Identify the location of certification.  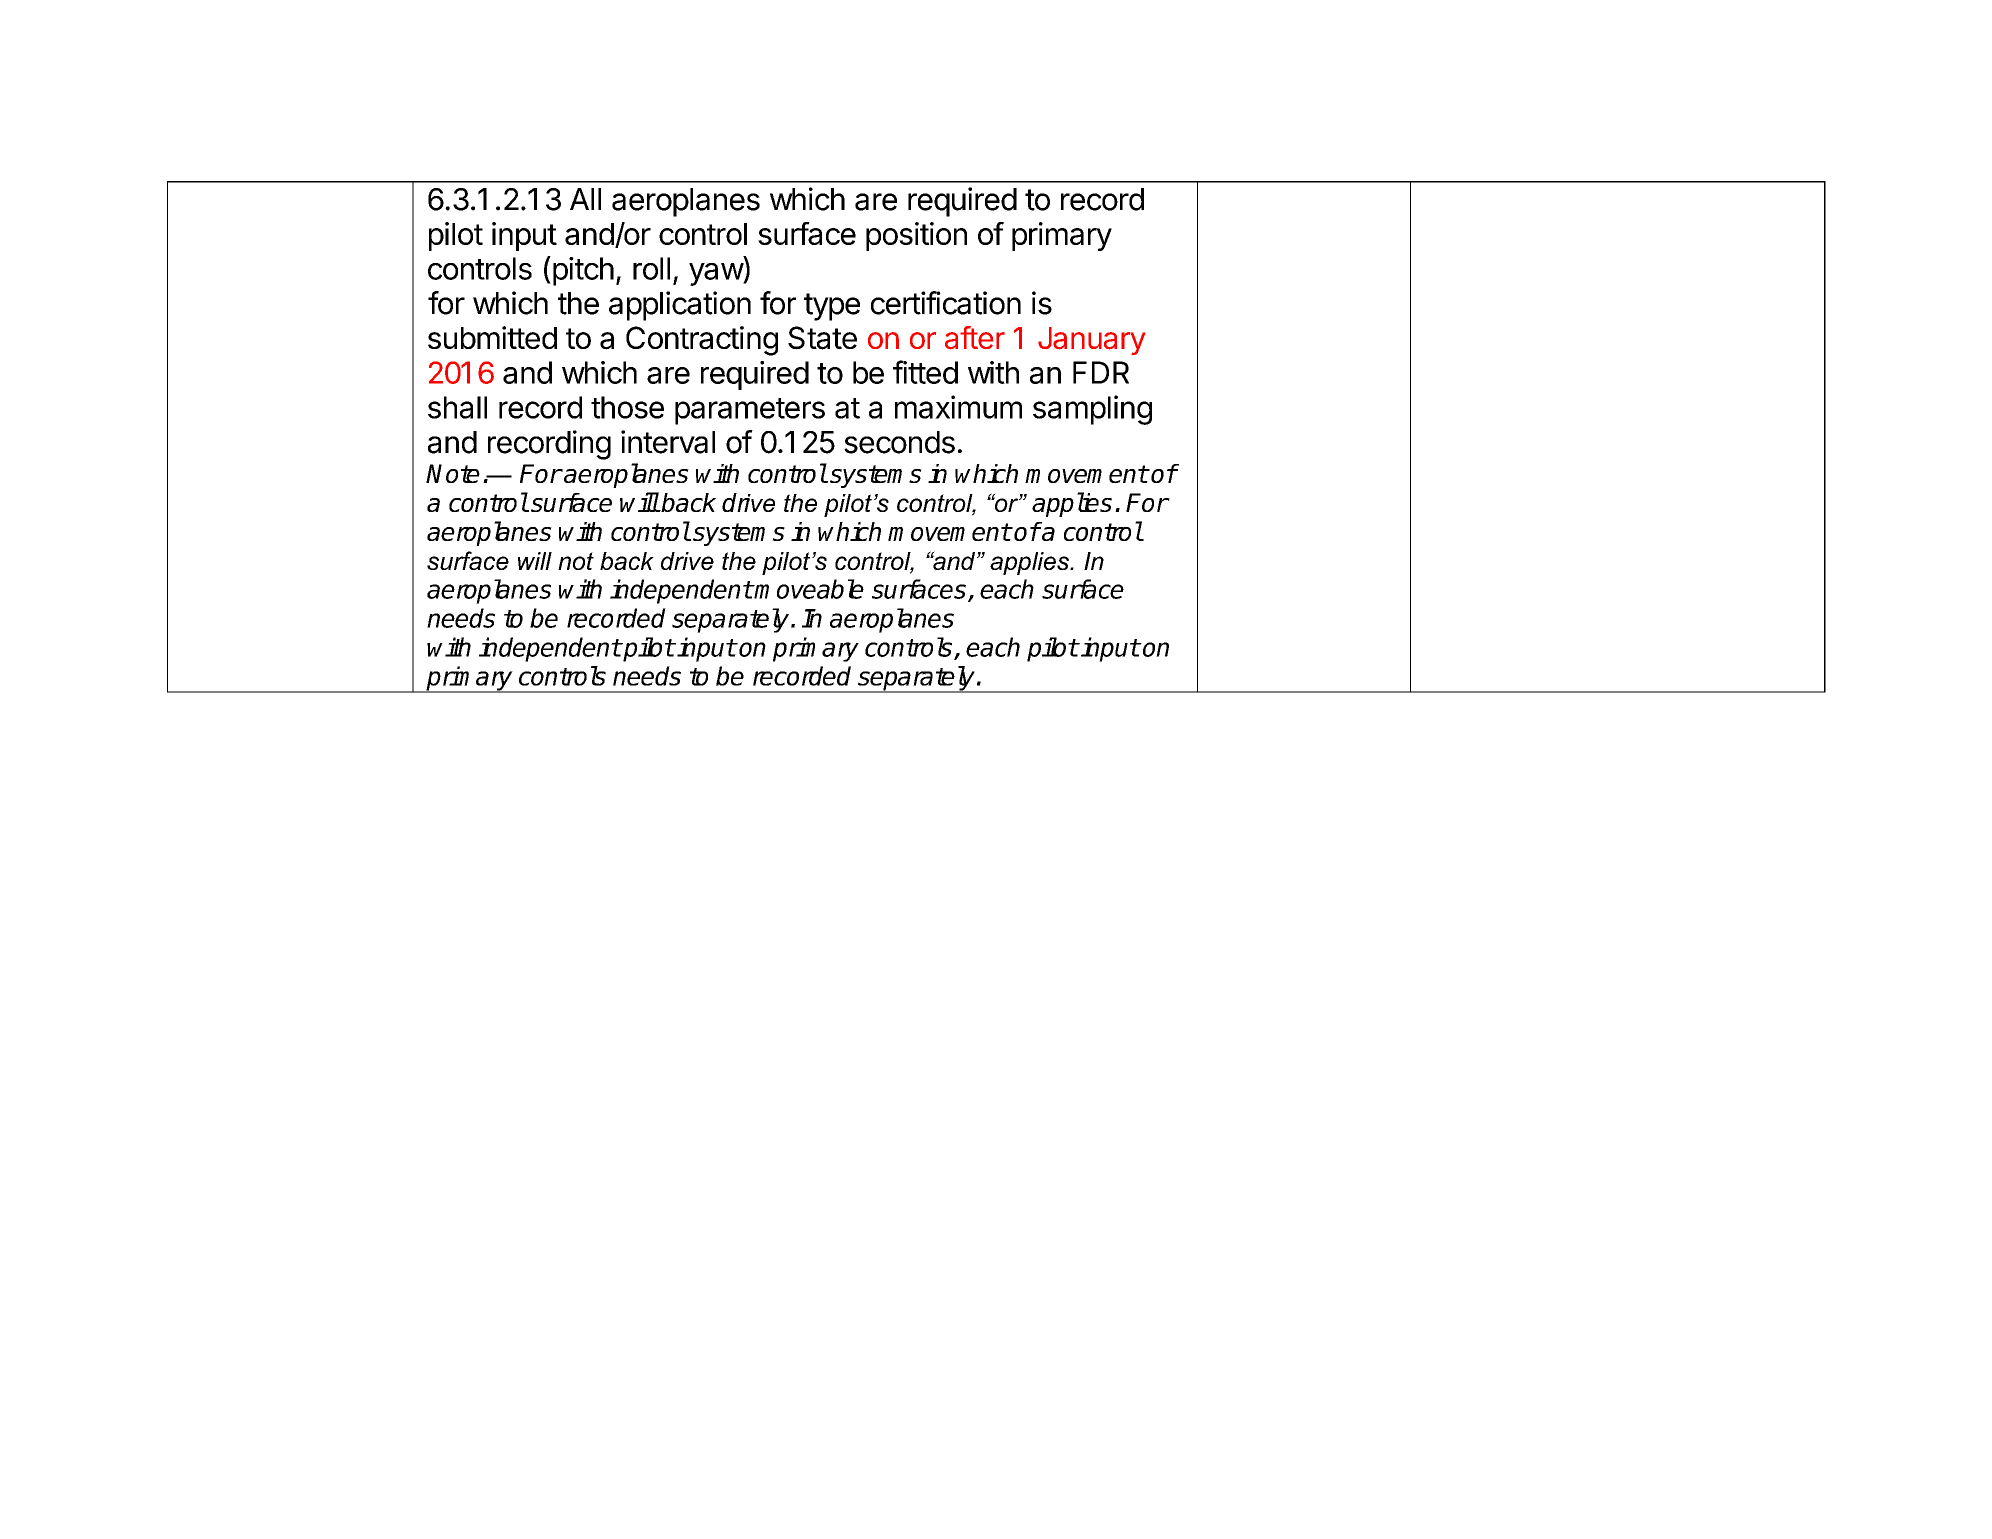
(946, 303).
